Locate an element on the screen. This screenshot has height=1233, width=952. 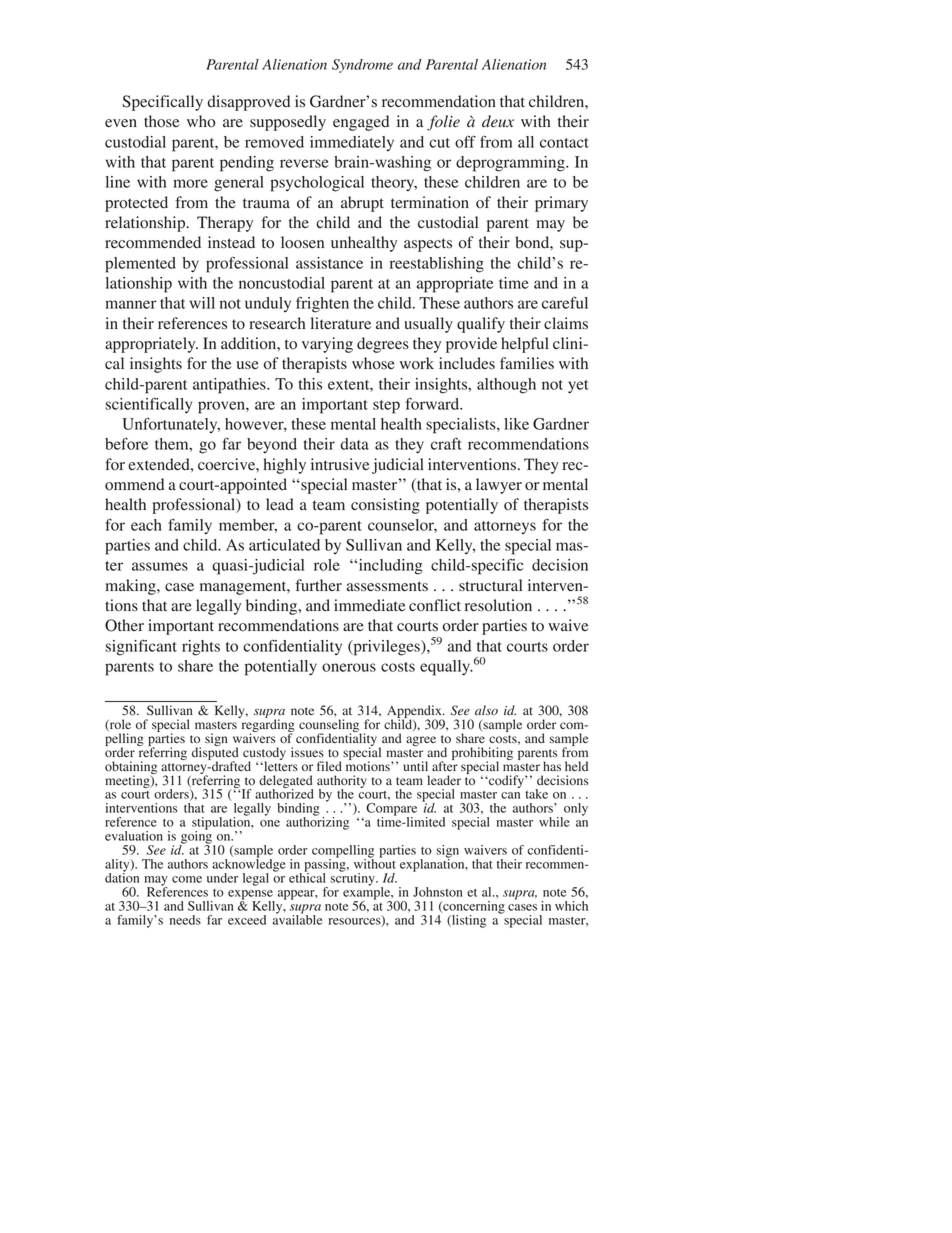
resolution is located at coordinates (498, 605).
